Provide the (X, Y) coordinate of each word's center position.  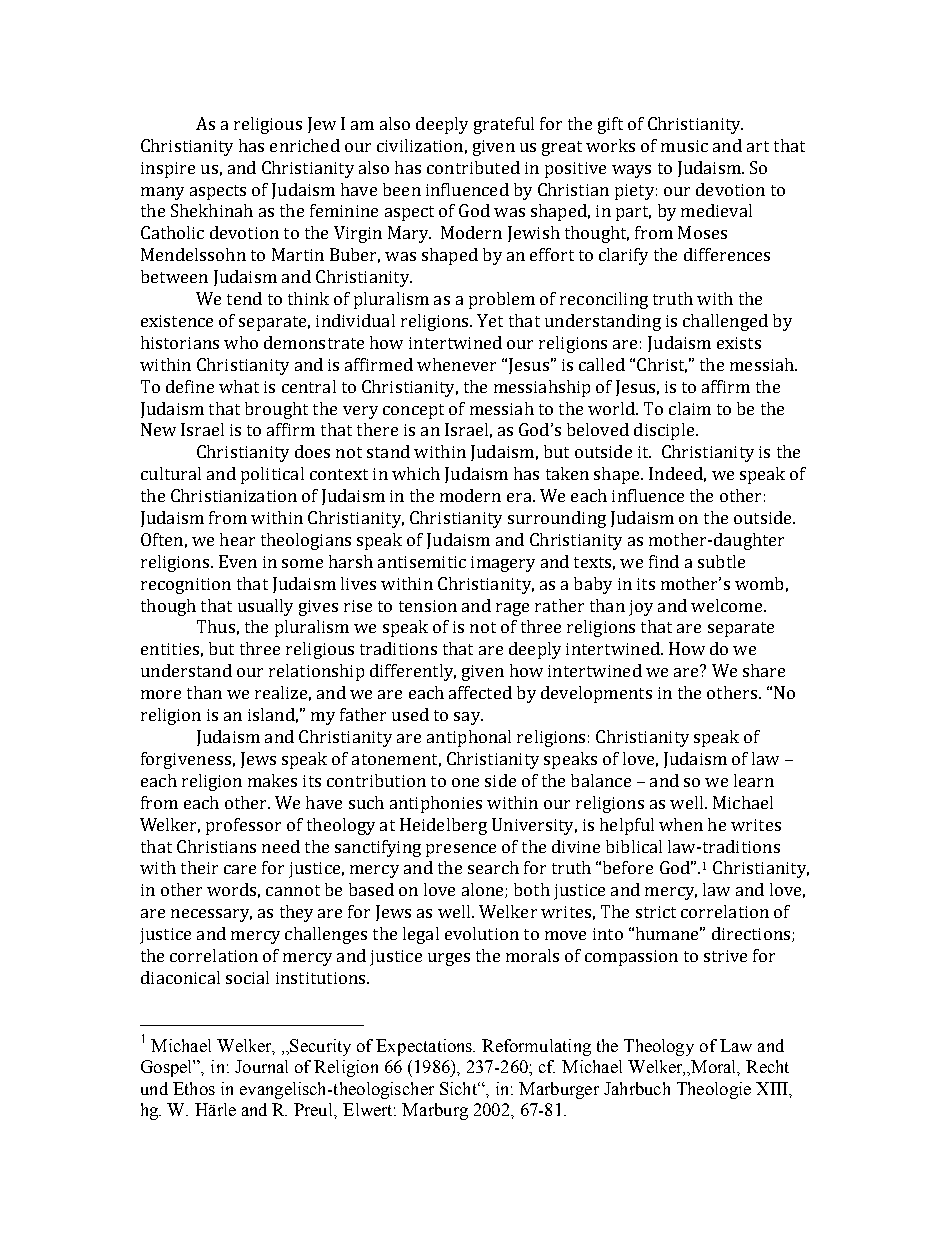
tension (428, 606)
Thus (216, 626)
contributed (473, 167)
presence (461, 850)
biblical (634, 846)
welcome (728, 605)
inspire (168, 170)
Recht (767, 1066)
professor (243, 826)
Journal (261, 1066)
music (684, 146)
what (239, 386)
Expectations (425, 1047)
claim (690, 408)
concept (413, 411)
